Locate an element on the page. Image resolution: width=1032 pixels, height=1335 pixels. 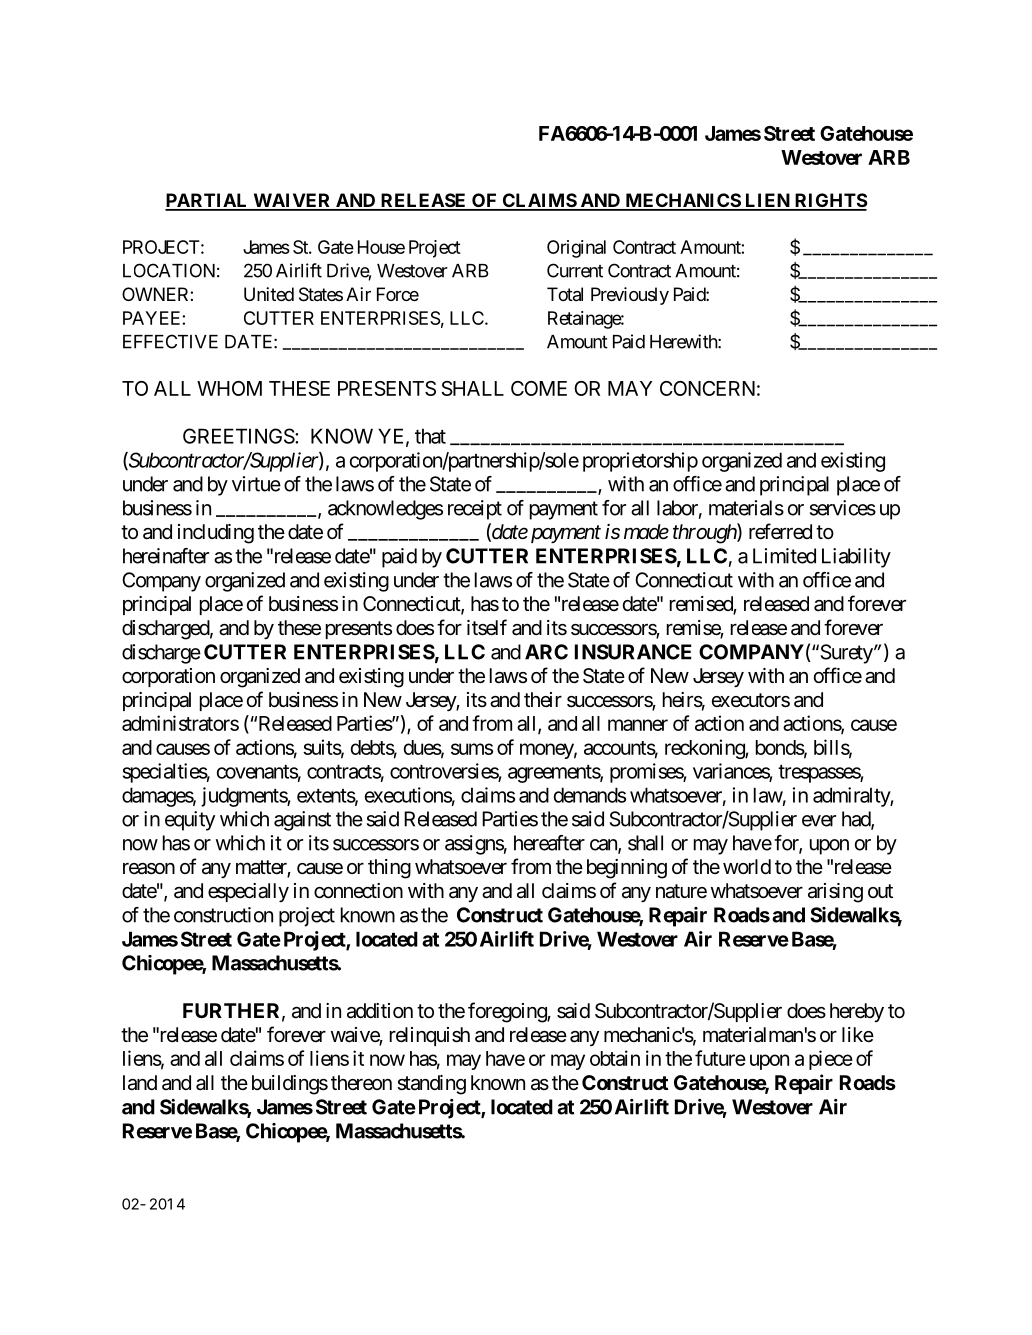
hereinafter is located at coordinates (166, 556).
